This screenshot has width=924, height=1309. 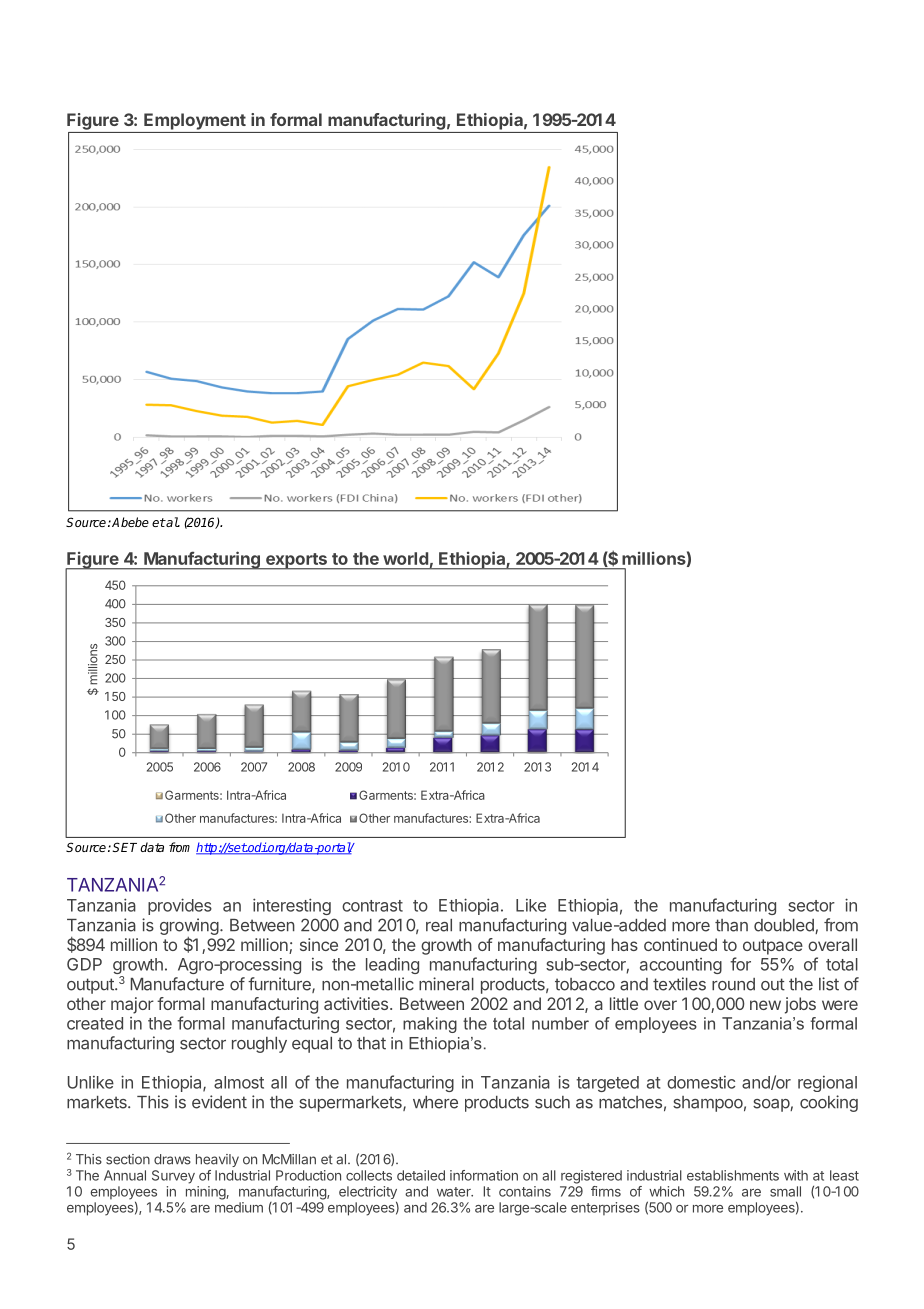 I want to click on exports, so click(x=296, y=561).
